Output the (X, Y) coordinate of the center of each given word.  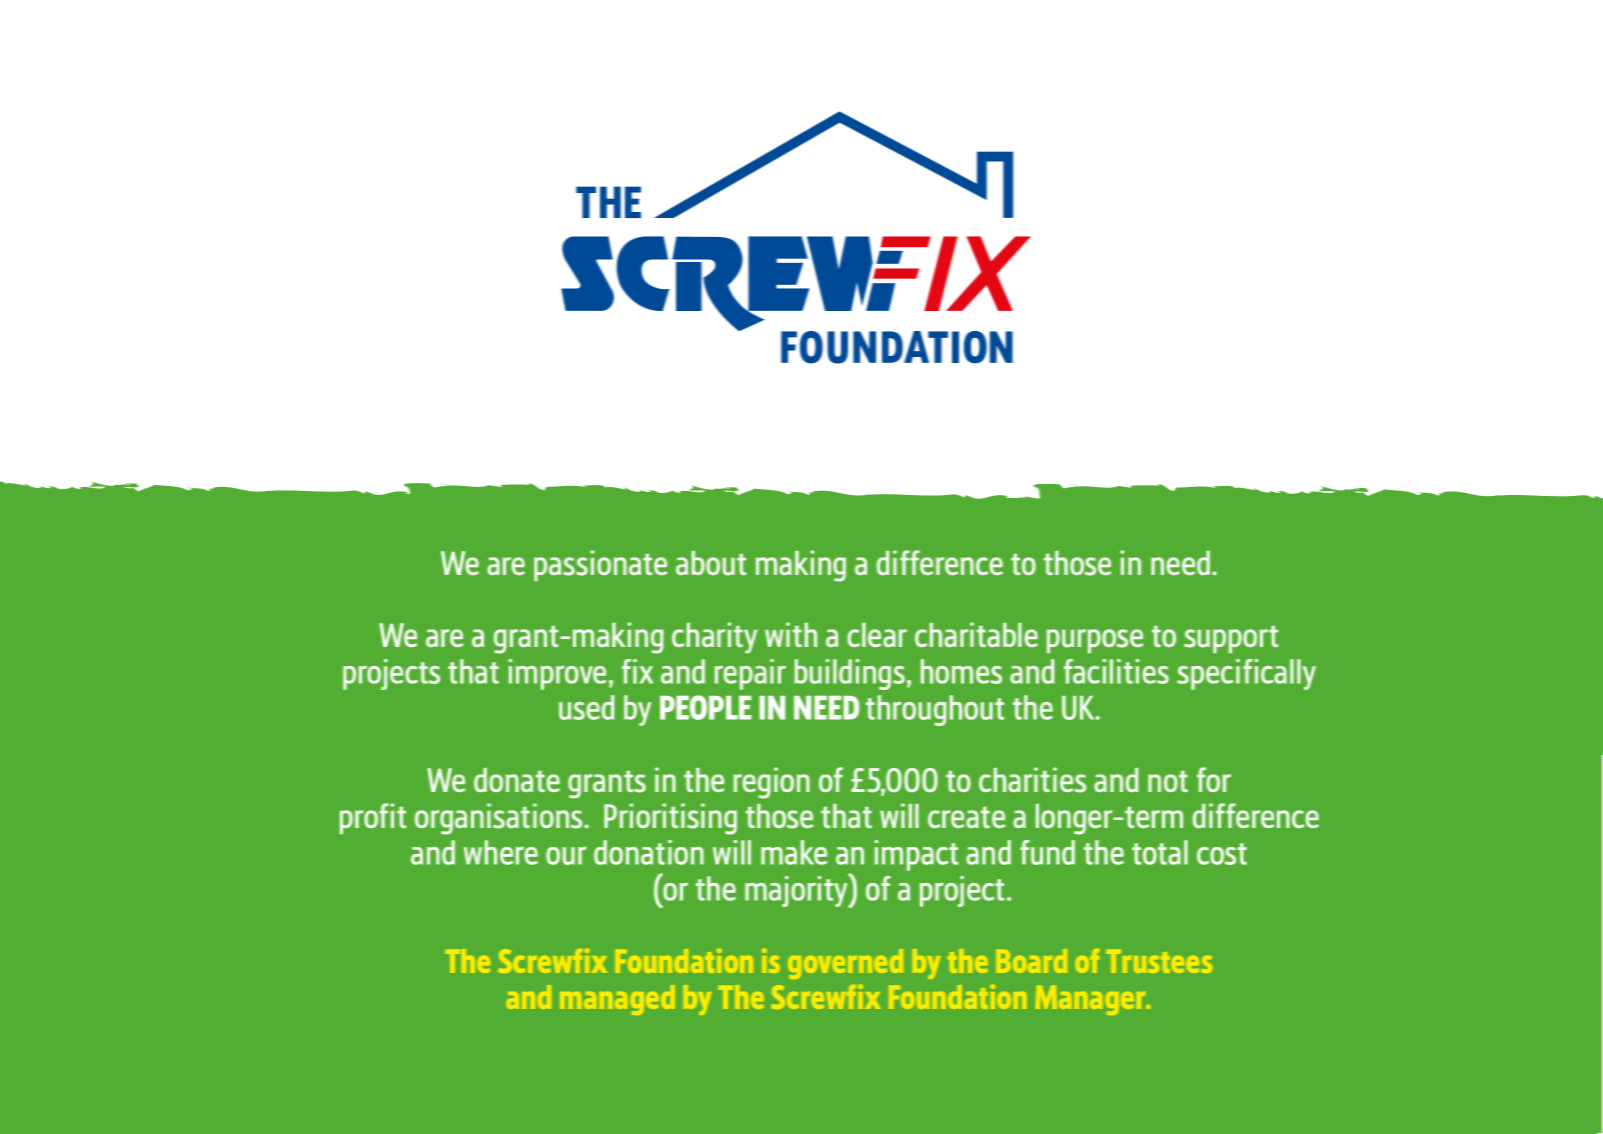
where (501, 852)
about (711, 563)
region (772, 783)
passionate (600, 565)
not (1168, 781)
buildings (850, 674)
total (1160, 852)
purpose (1095, 641)
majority (797, 891)
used (586, 707)
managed (617, 1000)
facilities (1116, 671)
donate (517, 780)
